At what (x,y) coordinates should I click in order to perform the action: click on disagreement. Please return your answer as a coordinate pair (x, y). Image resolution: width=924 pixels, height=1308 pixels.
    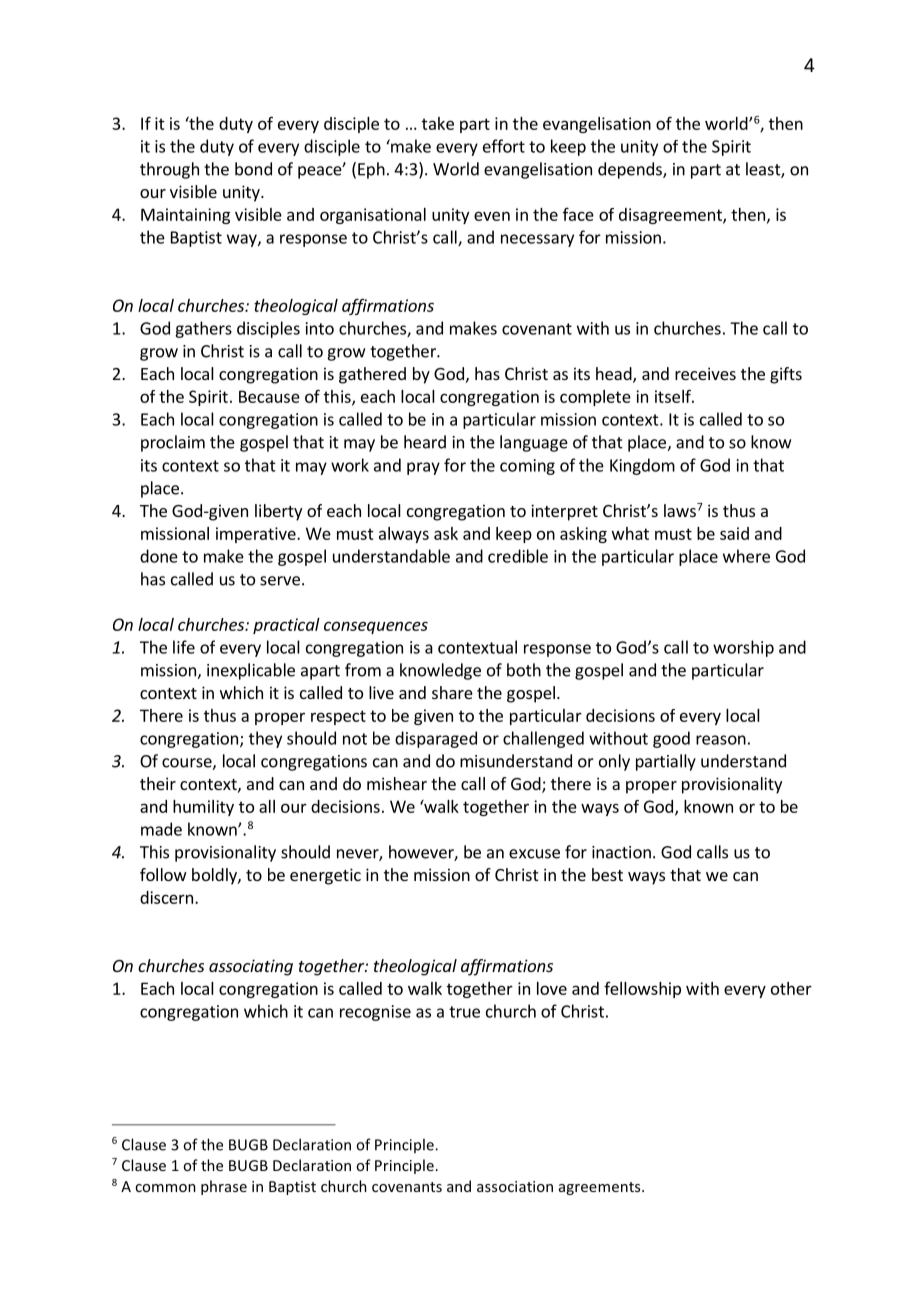
    Looking at the image, I should click on (671, 216).
